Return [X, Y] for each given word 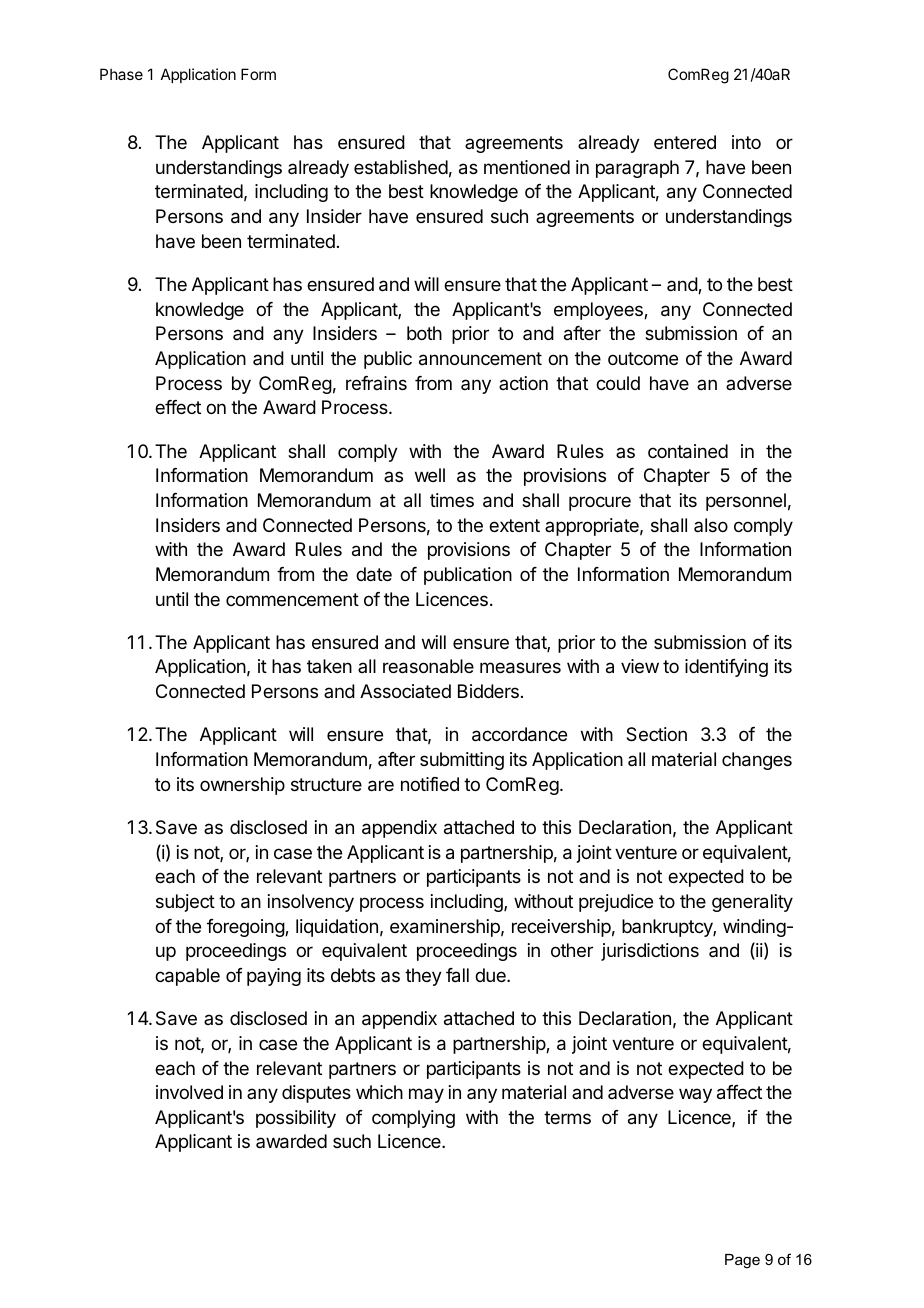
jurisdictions [650, 952]
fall [457, 975]
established [401, 167]
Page [742, 1261]
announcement [480, 359]
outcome [643, 358]
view [640, 666]
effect [178, 407]
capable [187, 977]
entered [685, 142]
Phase [121, 74]
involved [189, 1092]
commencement [292, 599]
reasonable [428, 666]
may [426, 1095]
